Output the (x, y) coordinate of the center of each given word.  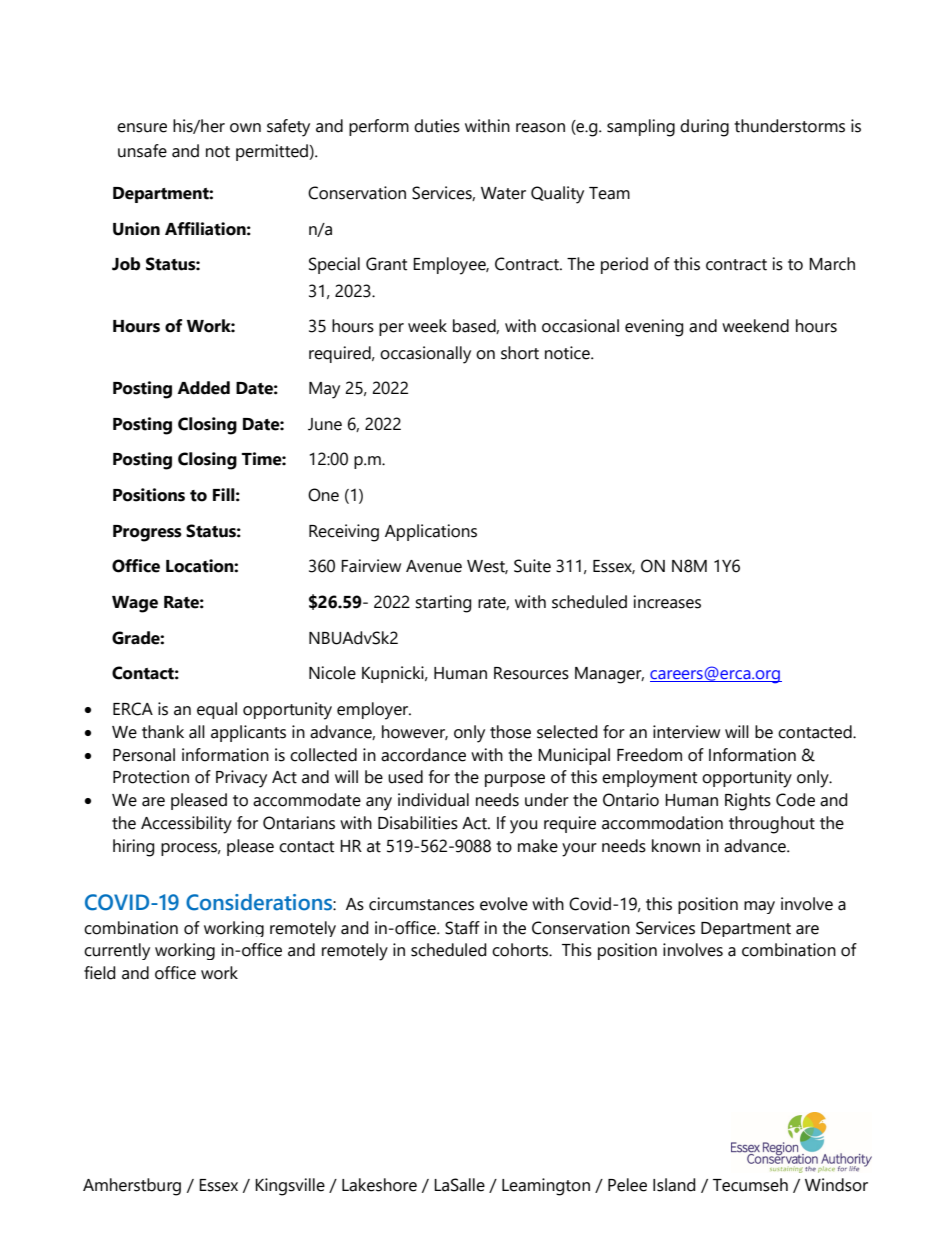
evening (654, 328)
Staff (462, 928)
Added (203, 388)
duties (437, 126)
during (704, 128)
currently (117, 951)
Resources (531, 673)
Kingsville (290, 1187)
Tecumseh (750, 1185)
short (520, 353)
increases (667, 602)
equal (217, 710)
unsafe (142, 151)
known (676, 846)
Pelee (627, 1185)
